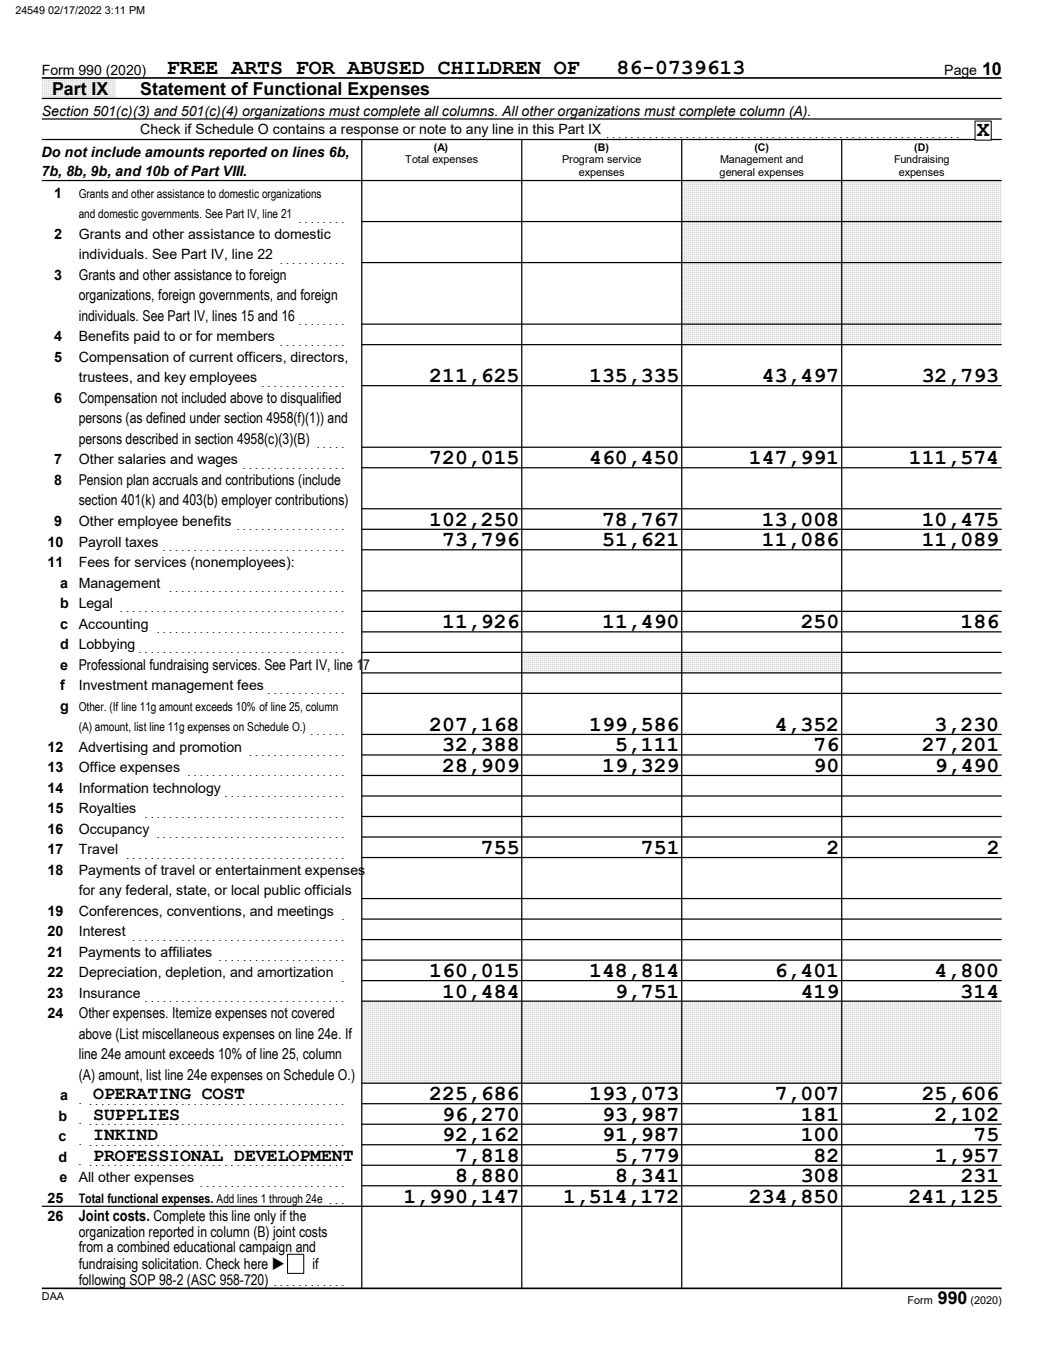 This screenshot has width=1046, height=1354. I want to click on officials, so click(328, 889).
